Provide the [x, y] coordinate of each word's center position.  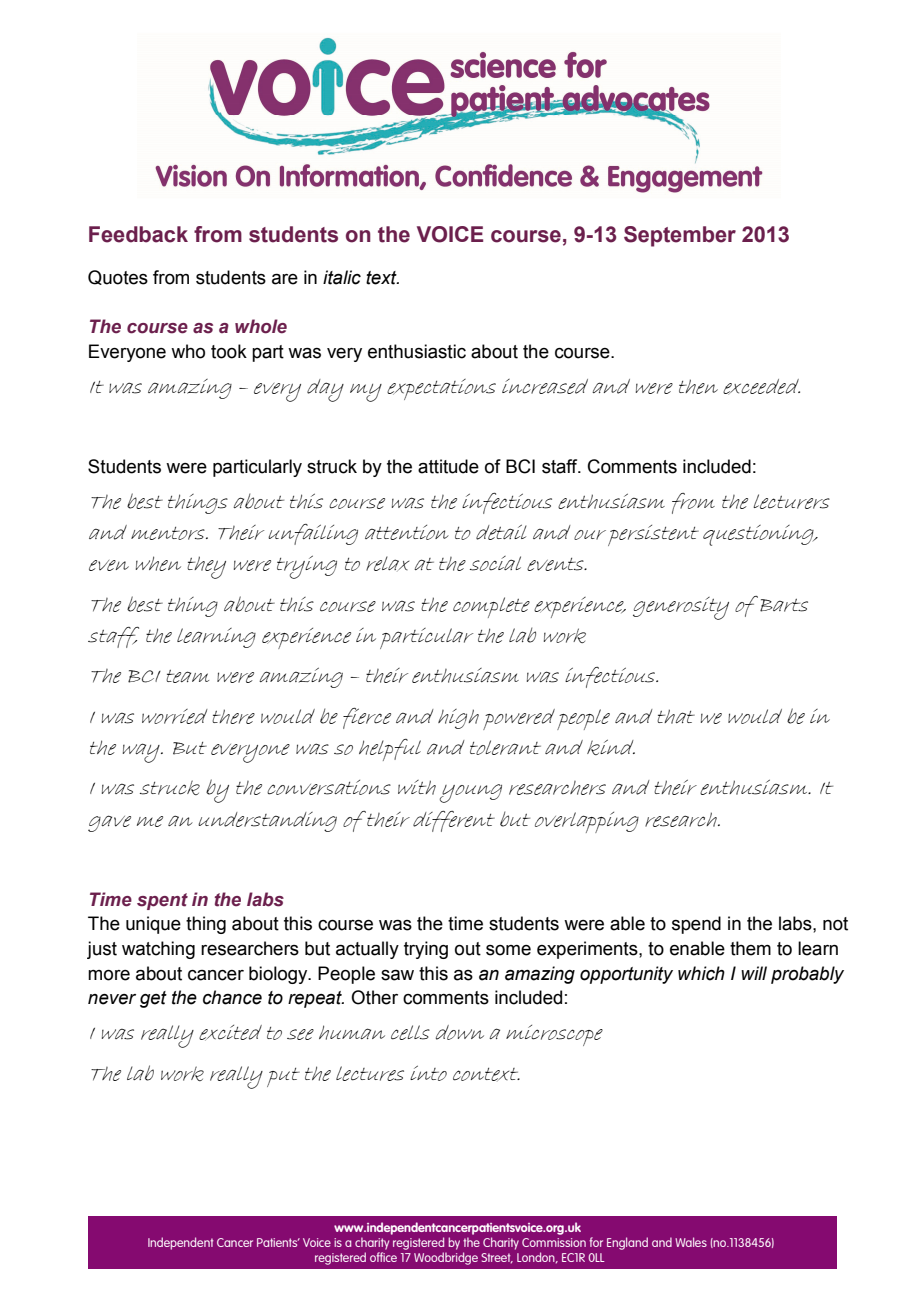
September [680, 236]
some [508, 950]
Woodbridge [446, 1258]
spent [162, 901]
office [383, 1257]
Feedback [138, 234]
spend [696, 925]
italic [342, 277]
